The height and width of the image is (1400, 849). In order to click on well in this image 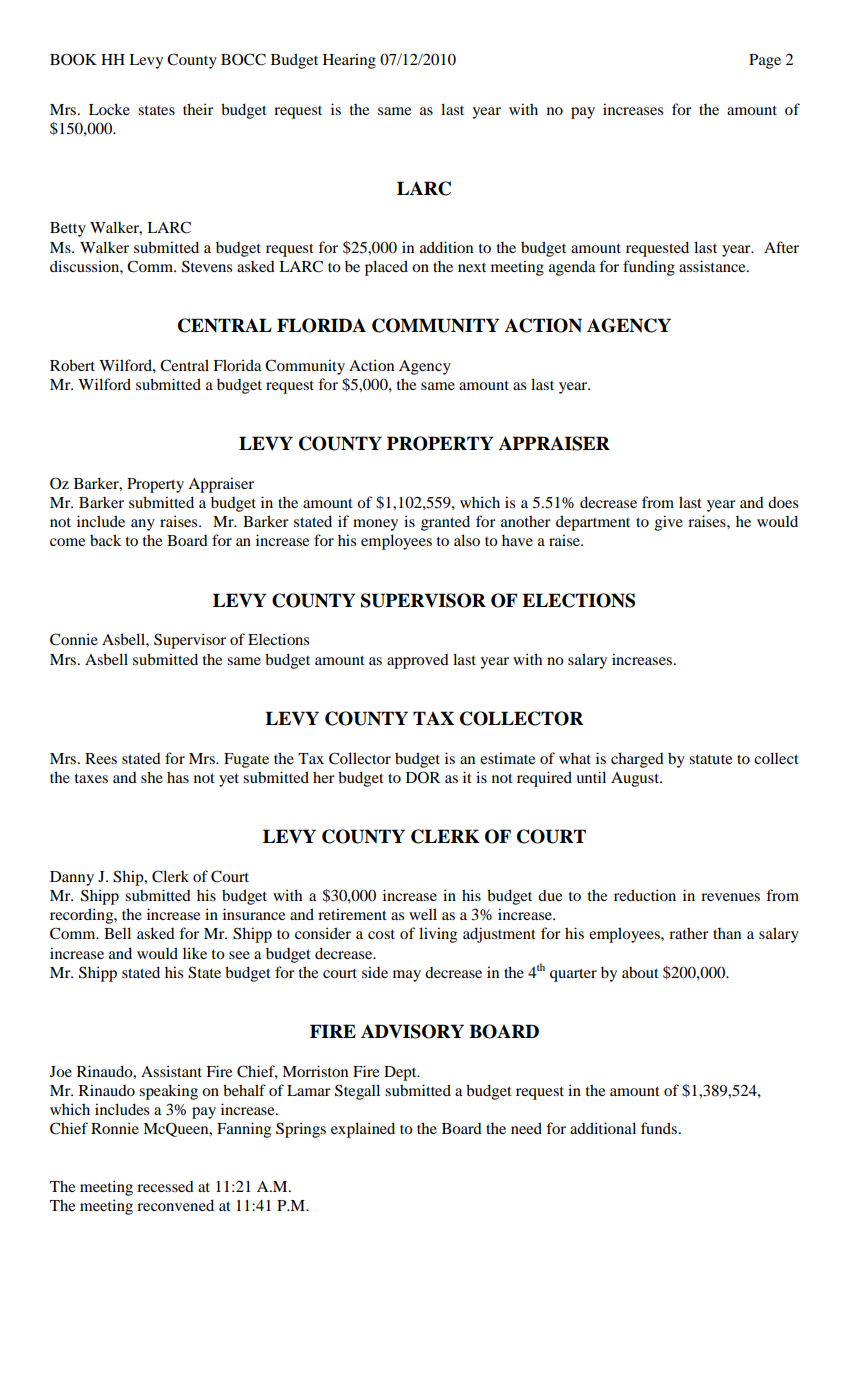, I will do `click(423, 914)`.
